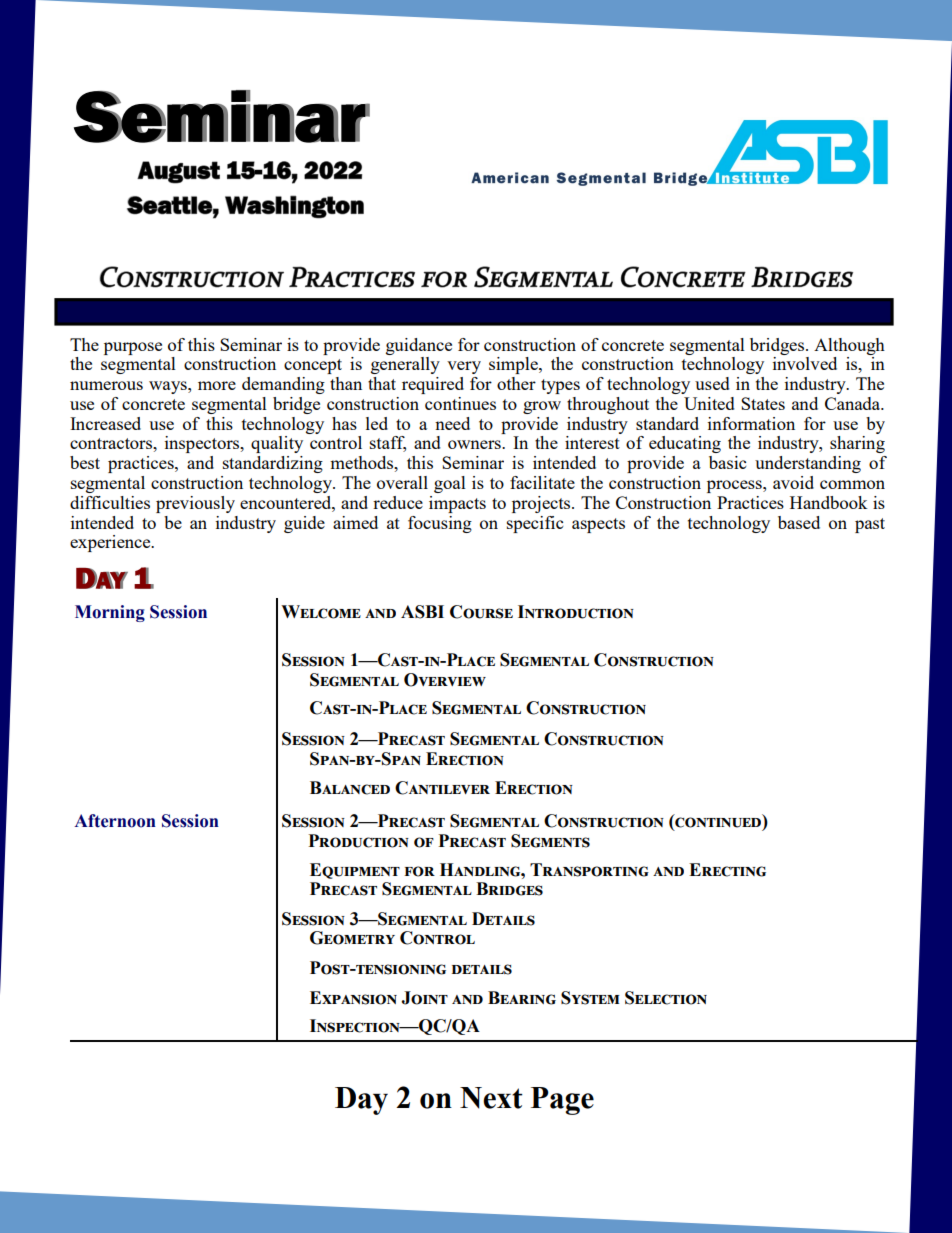  Describe the element at coordinates (727, 870) in the page. I see `Erecting` at that location.
